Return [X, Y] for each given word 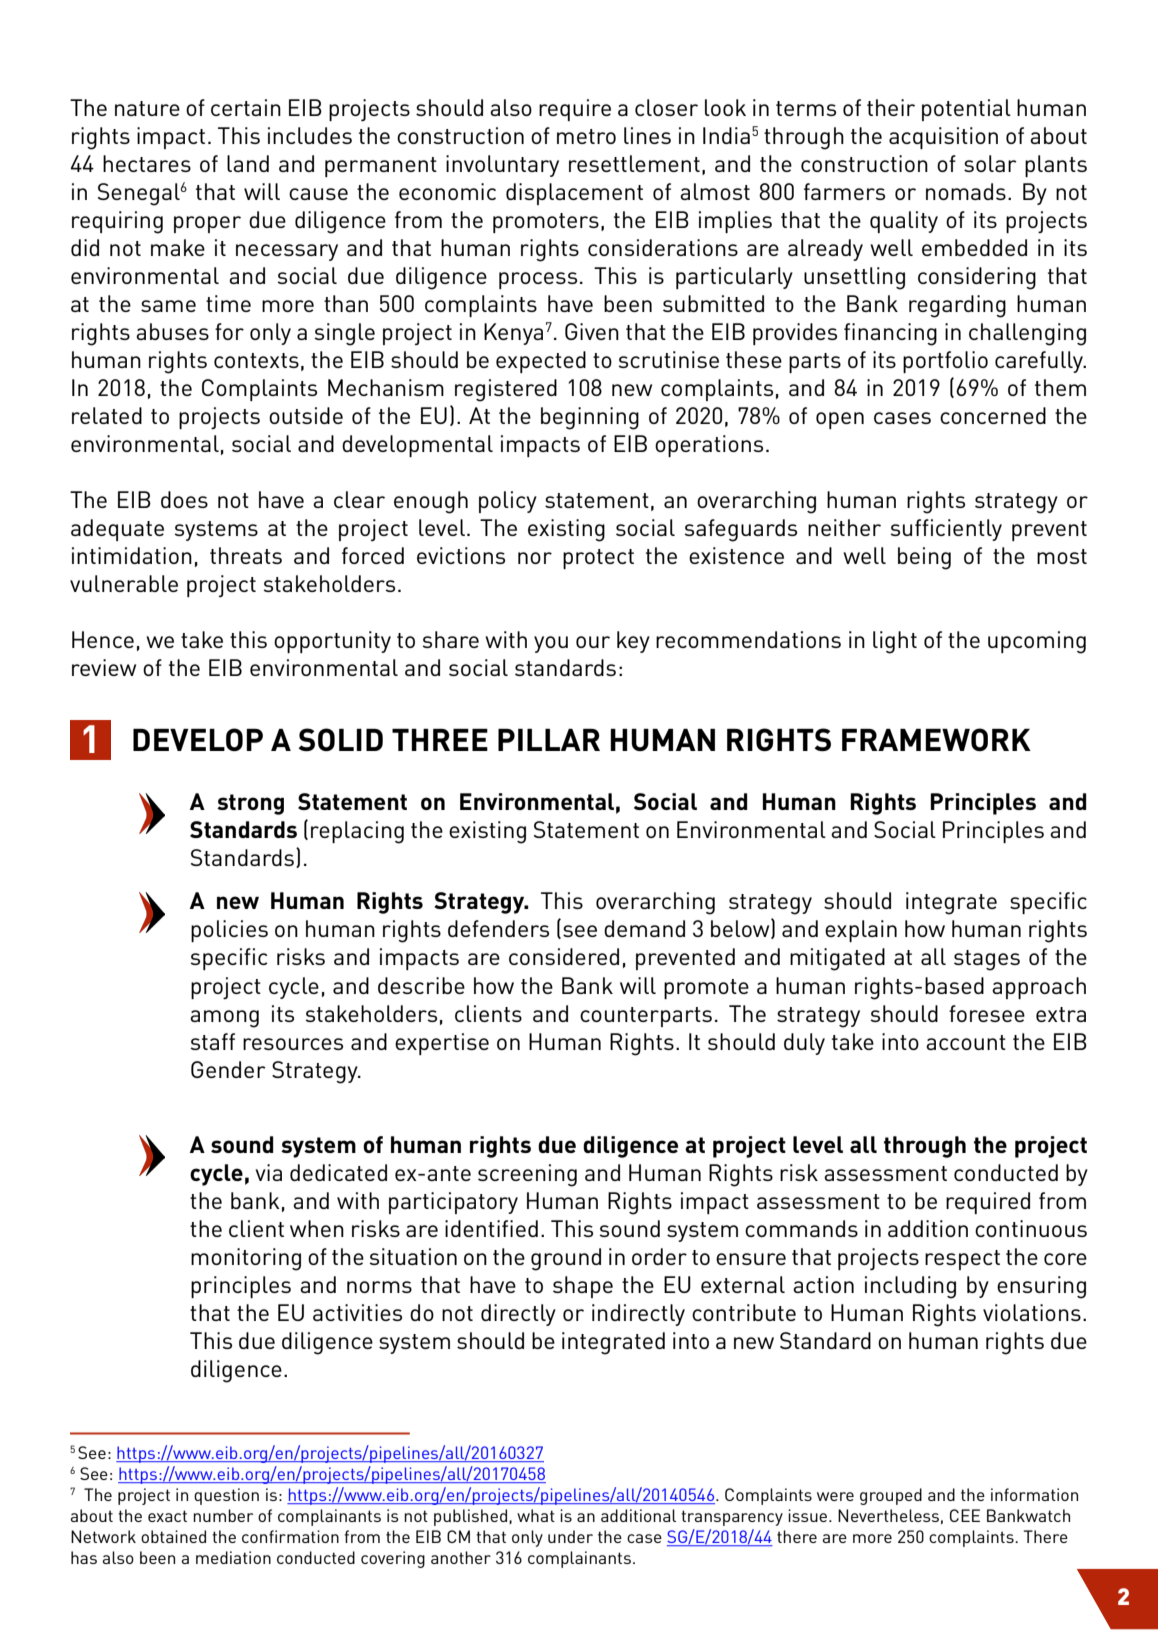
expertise [442, 1044]
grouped [891, 1496]
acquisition [943, 138]
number [223, 1515]
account [966, 1042]
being [924, 558]
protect [598, 559]
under [570, 1536]
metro [586, 136]
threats [246, 555]
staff [212, 1041]
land [248, 163]
